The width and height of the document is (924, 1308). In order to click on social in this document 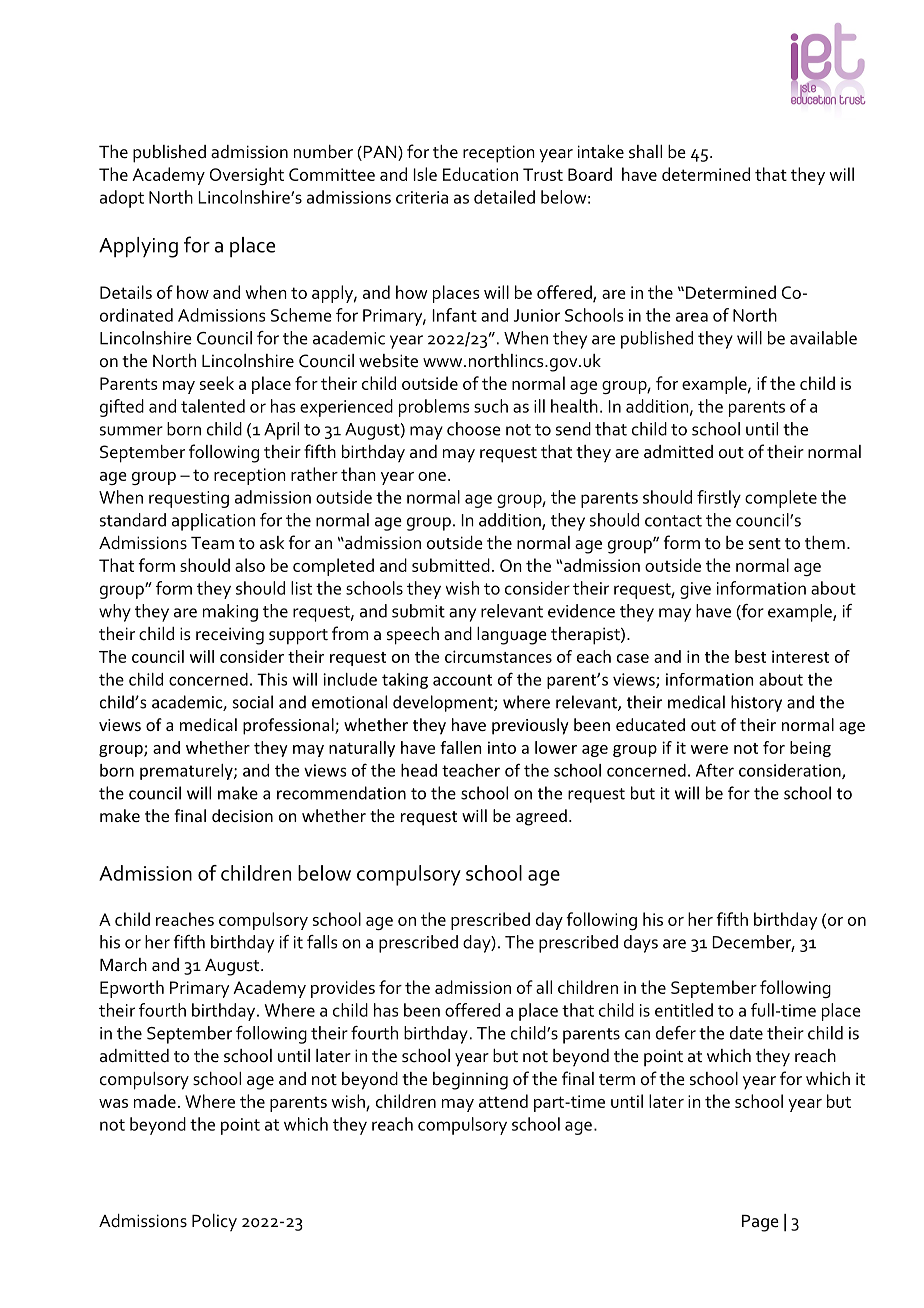, I will do `click(253, 702)`.
